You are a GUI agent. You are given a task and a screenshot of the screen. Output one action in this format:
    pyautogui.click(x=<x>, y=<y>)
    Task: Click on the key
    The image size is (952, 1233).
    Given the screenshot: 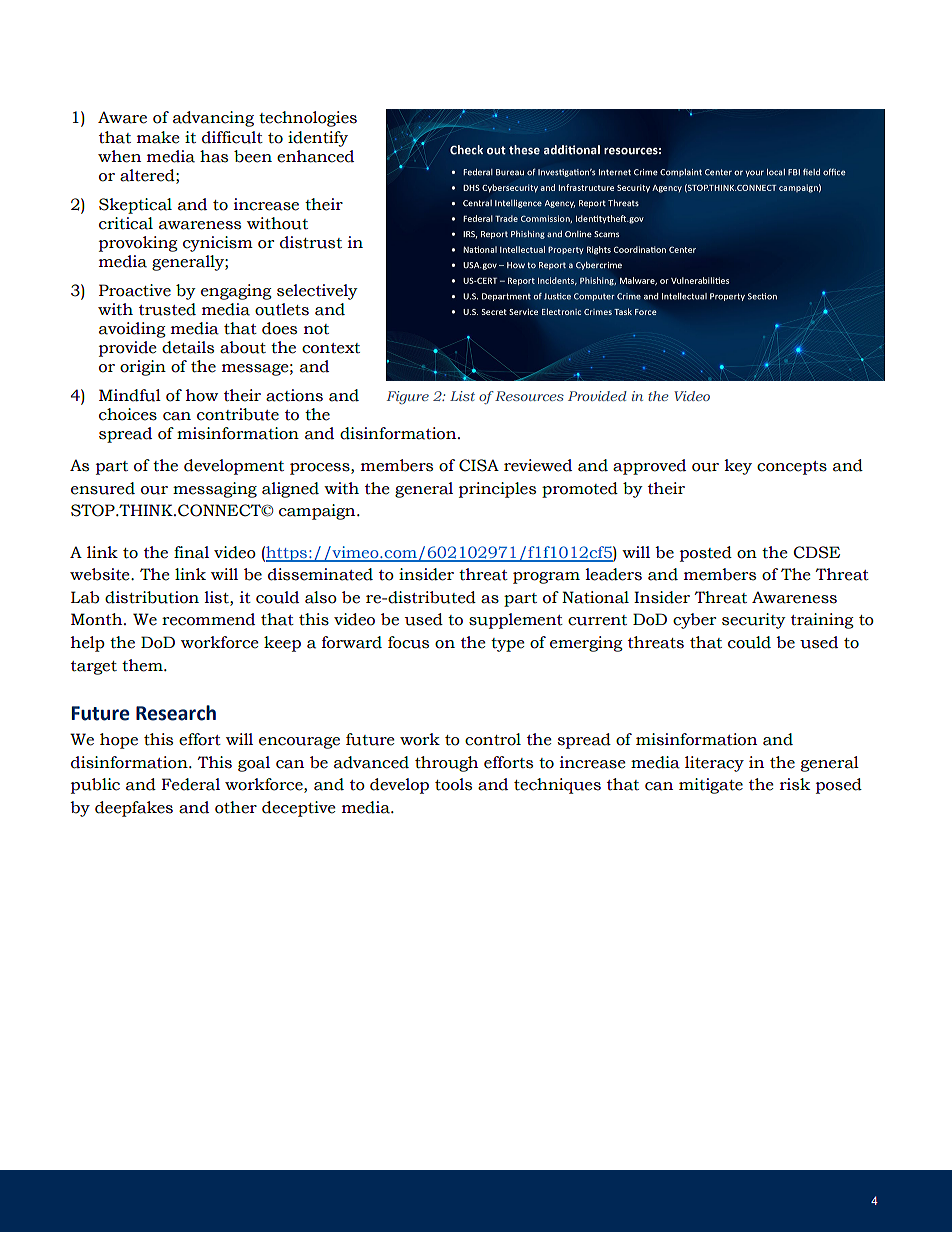 What is the action you would take?
    pyautogui.click(x=738, y=467)
